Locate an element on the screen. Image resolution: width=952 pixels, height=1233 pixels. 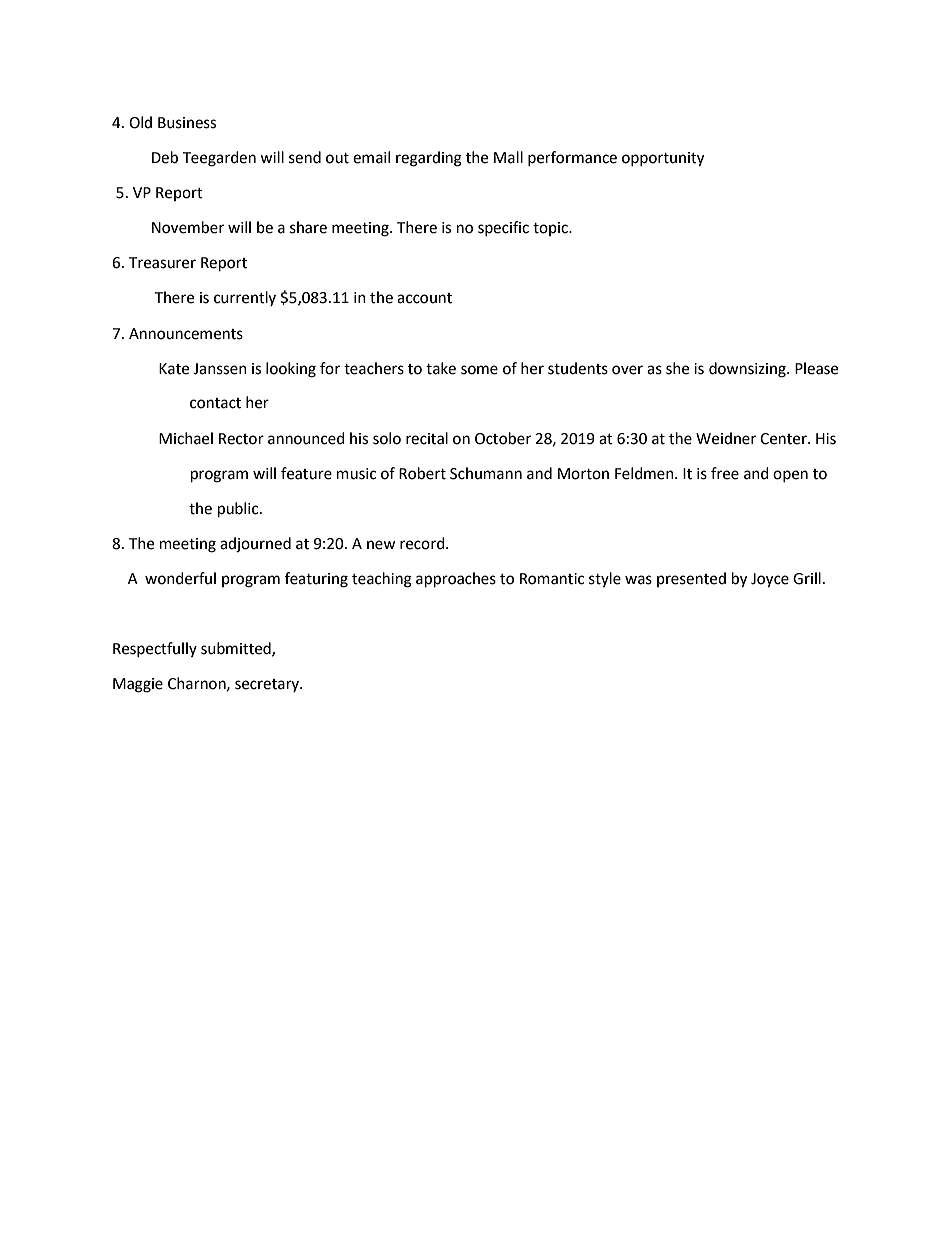
submitted is located at coordinates (237, 649).
